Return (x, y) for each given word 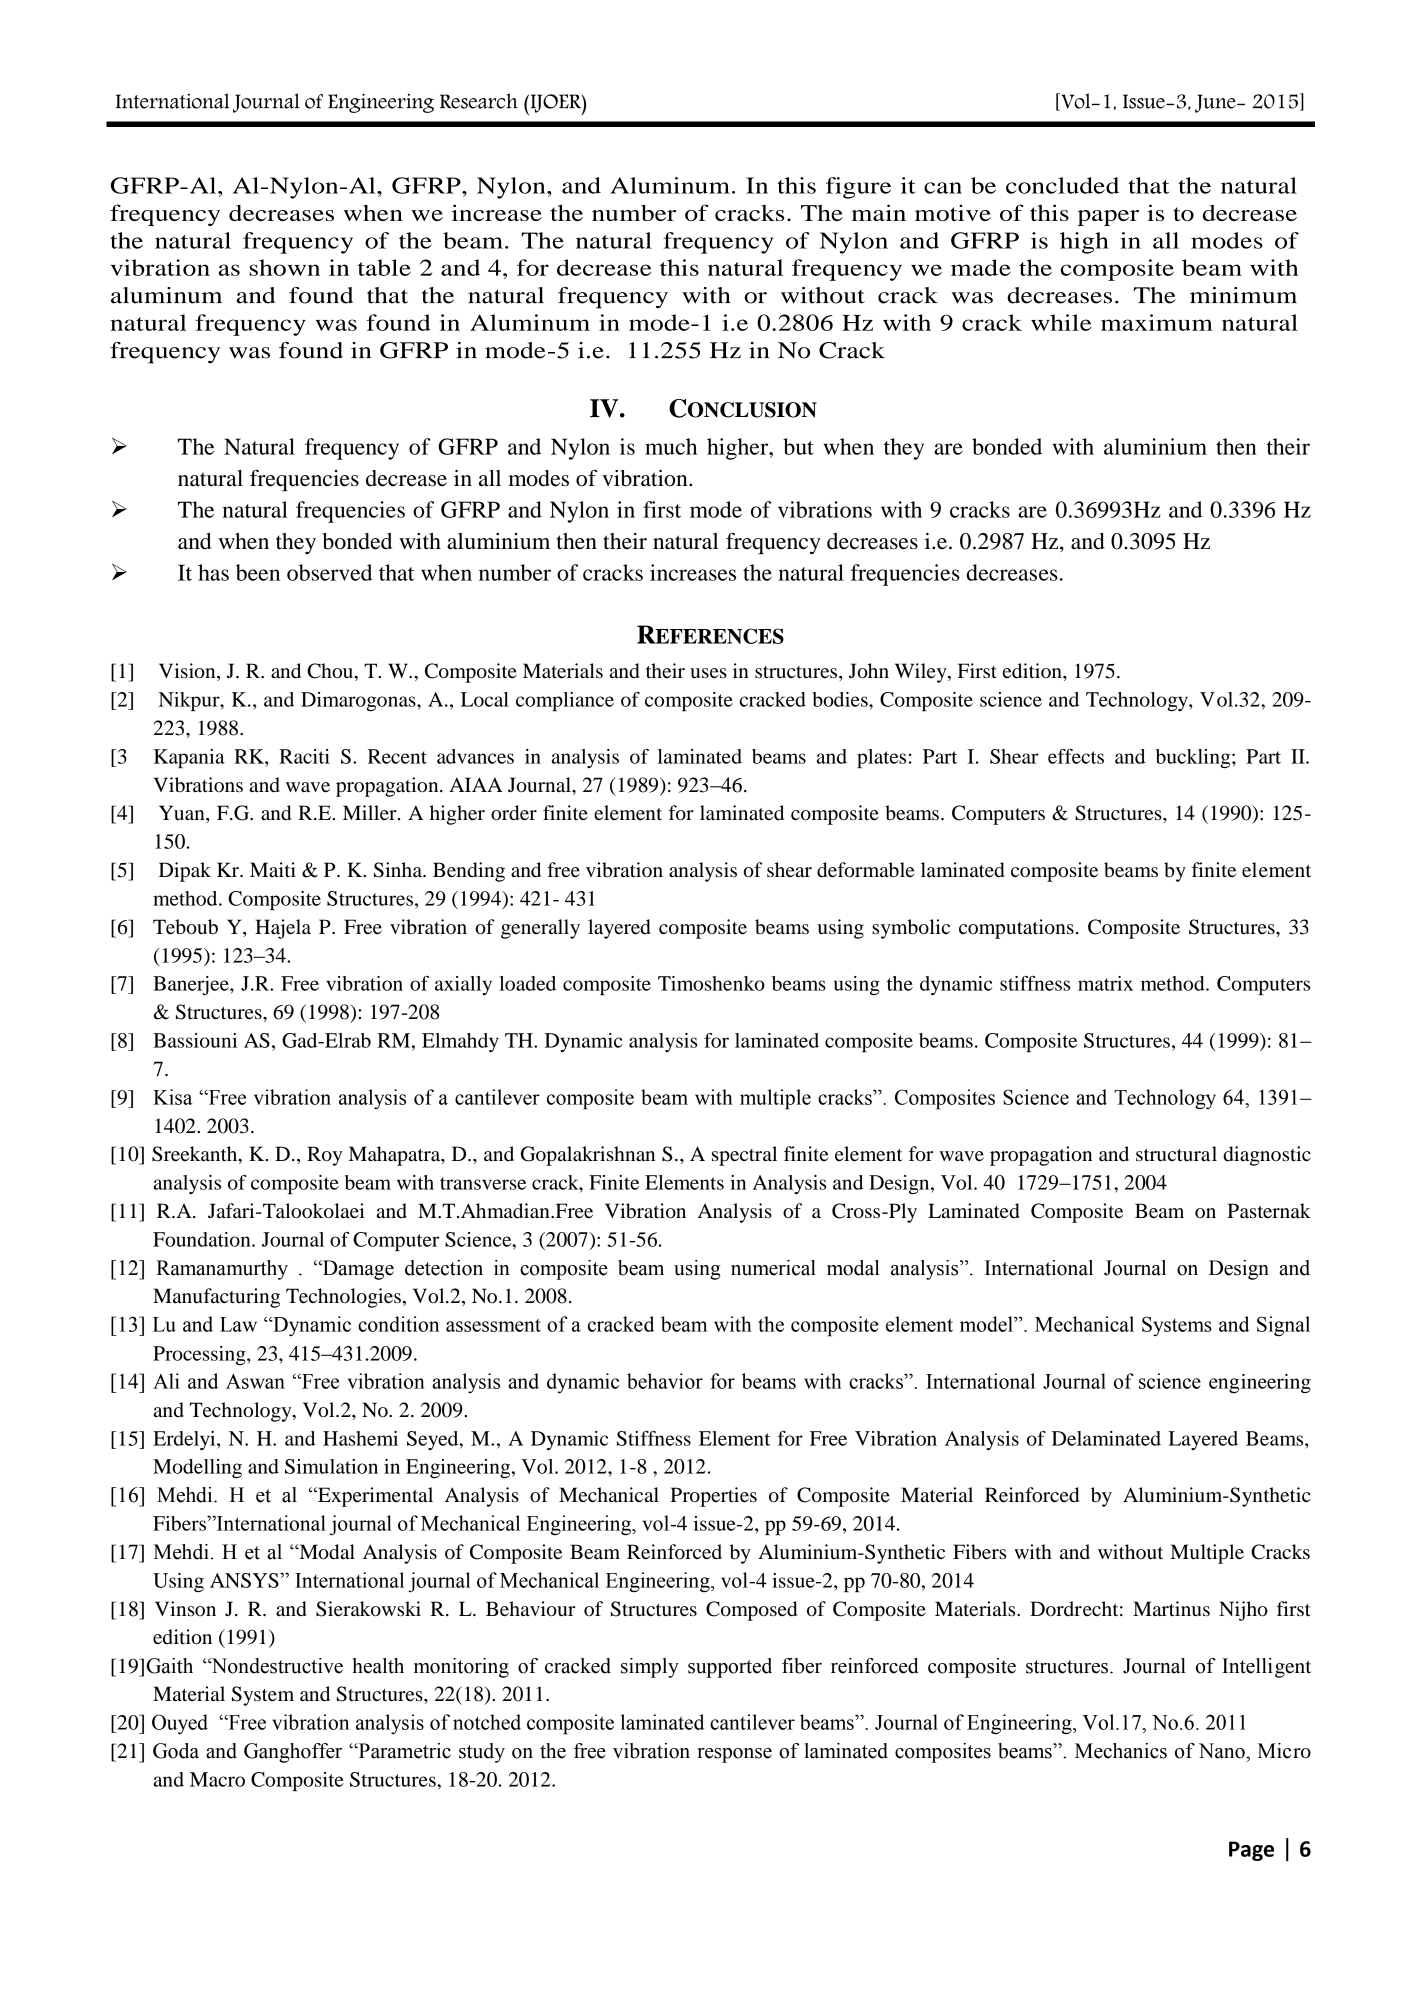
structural (1176, 1154)
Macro (217, 1779)
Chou (331, 671)
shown (284, 267)
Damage (357, 1270)
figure (858, 188)
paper (1108, 218)
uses (708, 673)
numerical (773, 1268)
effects (1076, 756)
